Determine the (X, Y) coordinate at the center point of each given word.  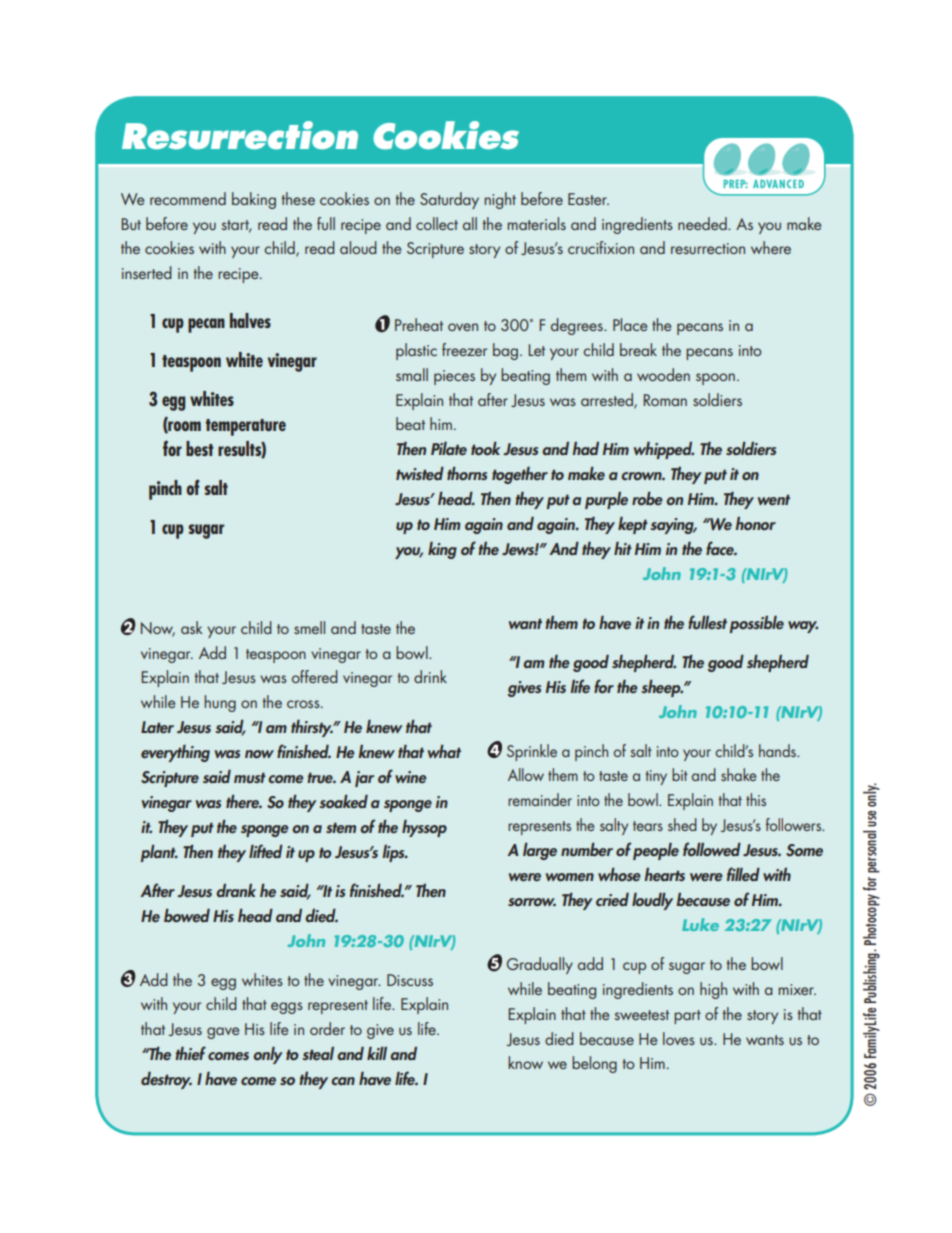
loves (679, 1038)
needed (703, 223)
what (444, 751)
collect (437, 223)
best (200, 448)
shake (739, 774)
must (250, 778)
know (525, 1062)
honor (755, 523)
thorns (467, 473)
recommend (188, 198)
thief (190, 1053)
